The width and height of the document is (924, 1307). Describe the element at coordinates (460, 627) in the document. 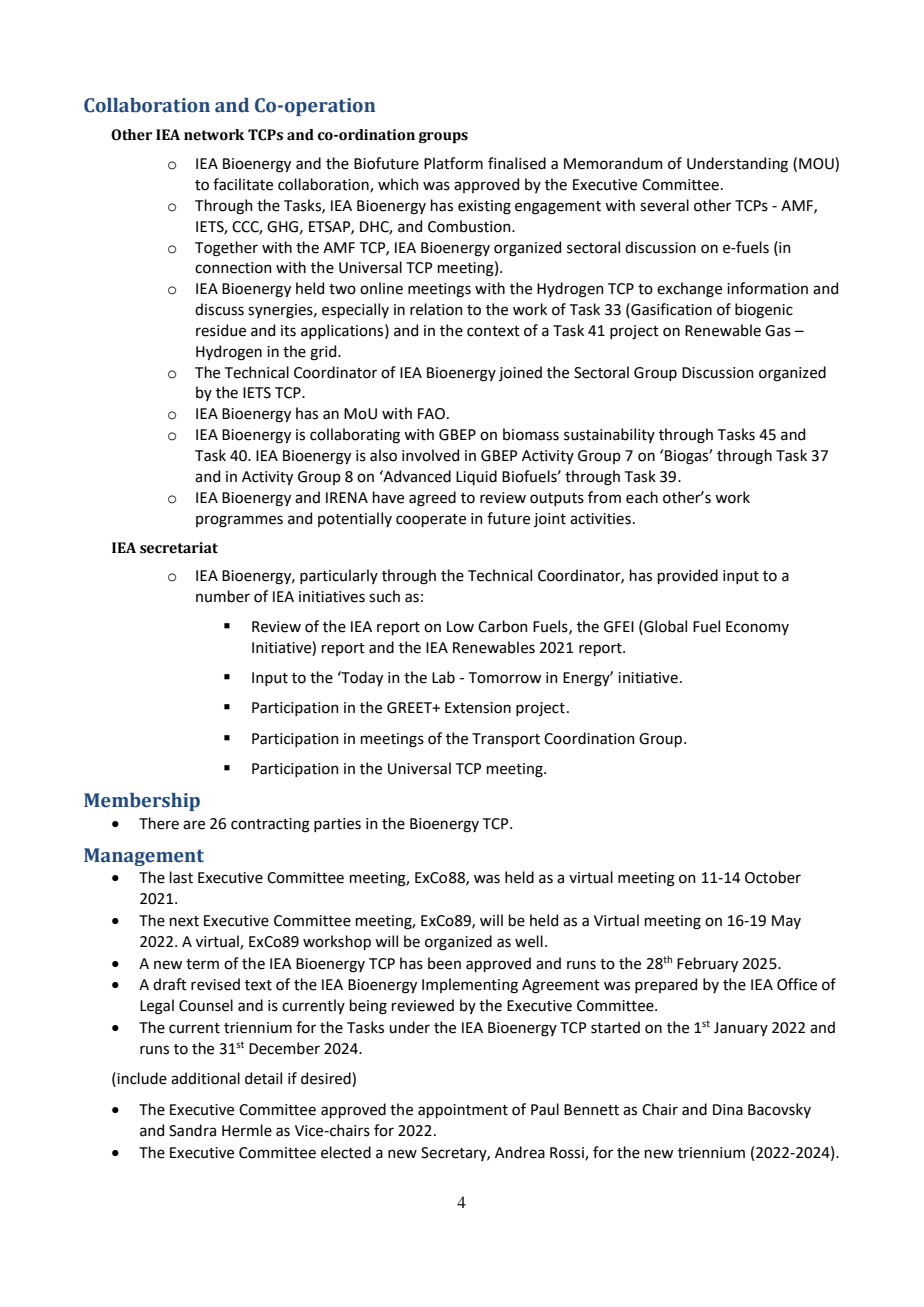

I see `Low` at that location.
